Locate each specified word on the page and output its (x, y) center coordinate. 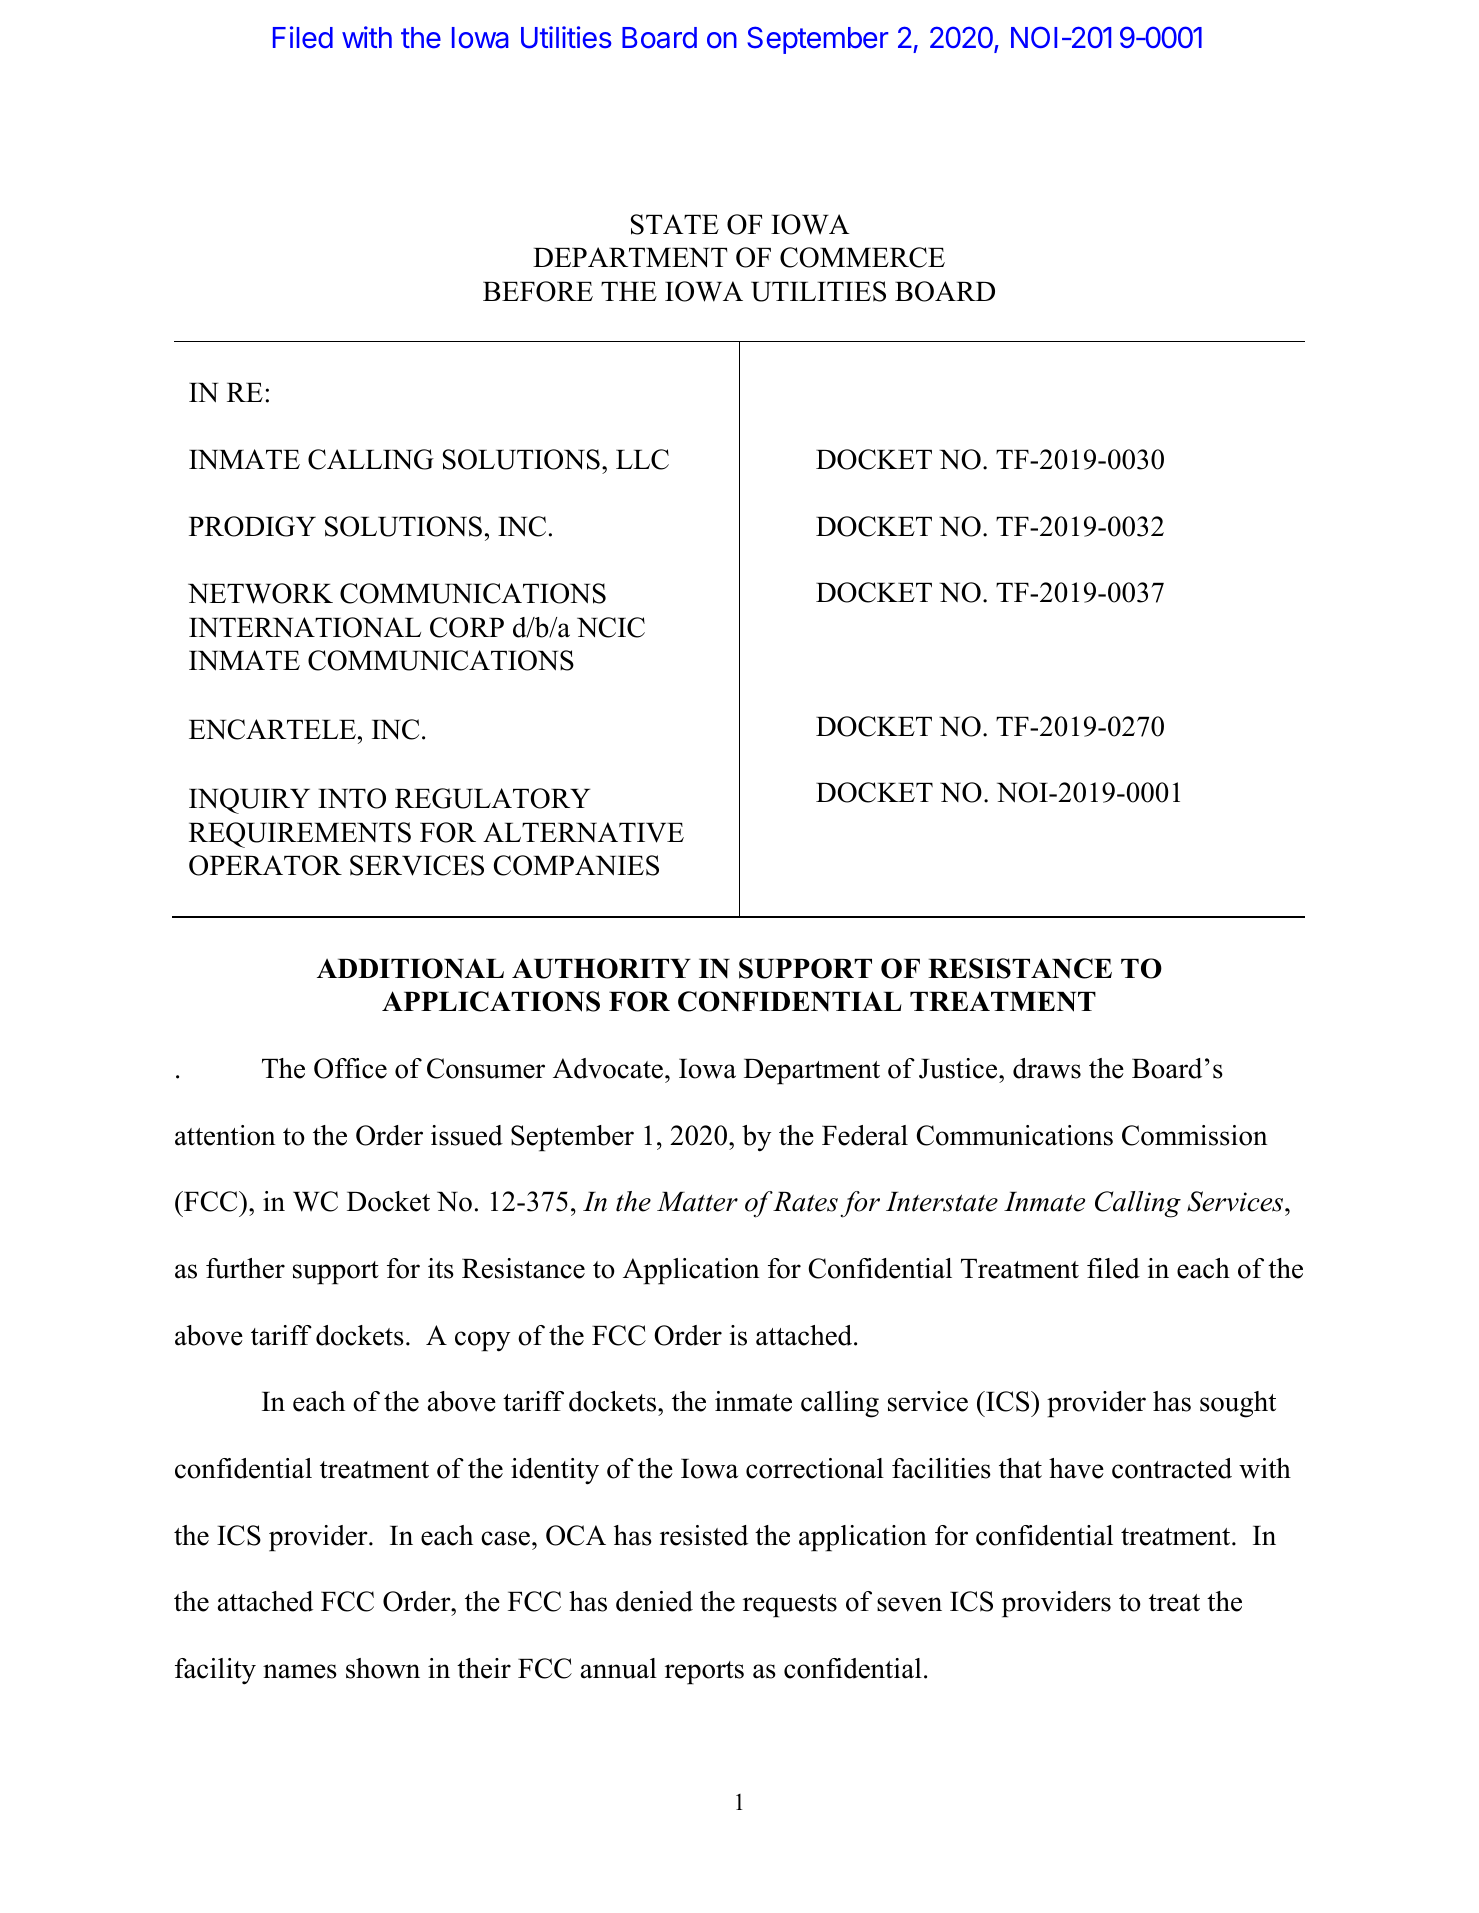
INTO (352, 798)
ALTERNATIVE (583, 832)
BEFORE (538, 291)
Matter (697, 1202)
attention (225, 1135)
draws (1047, 1068)
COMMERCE (862, 257)
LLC (642, 459)
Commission (1195, 1135)
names (300, 1671)
